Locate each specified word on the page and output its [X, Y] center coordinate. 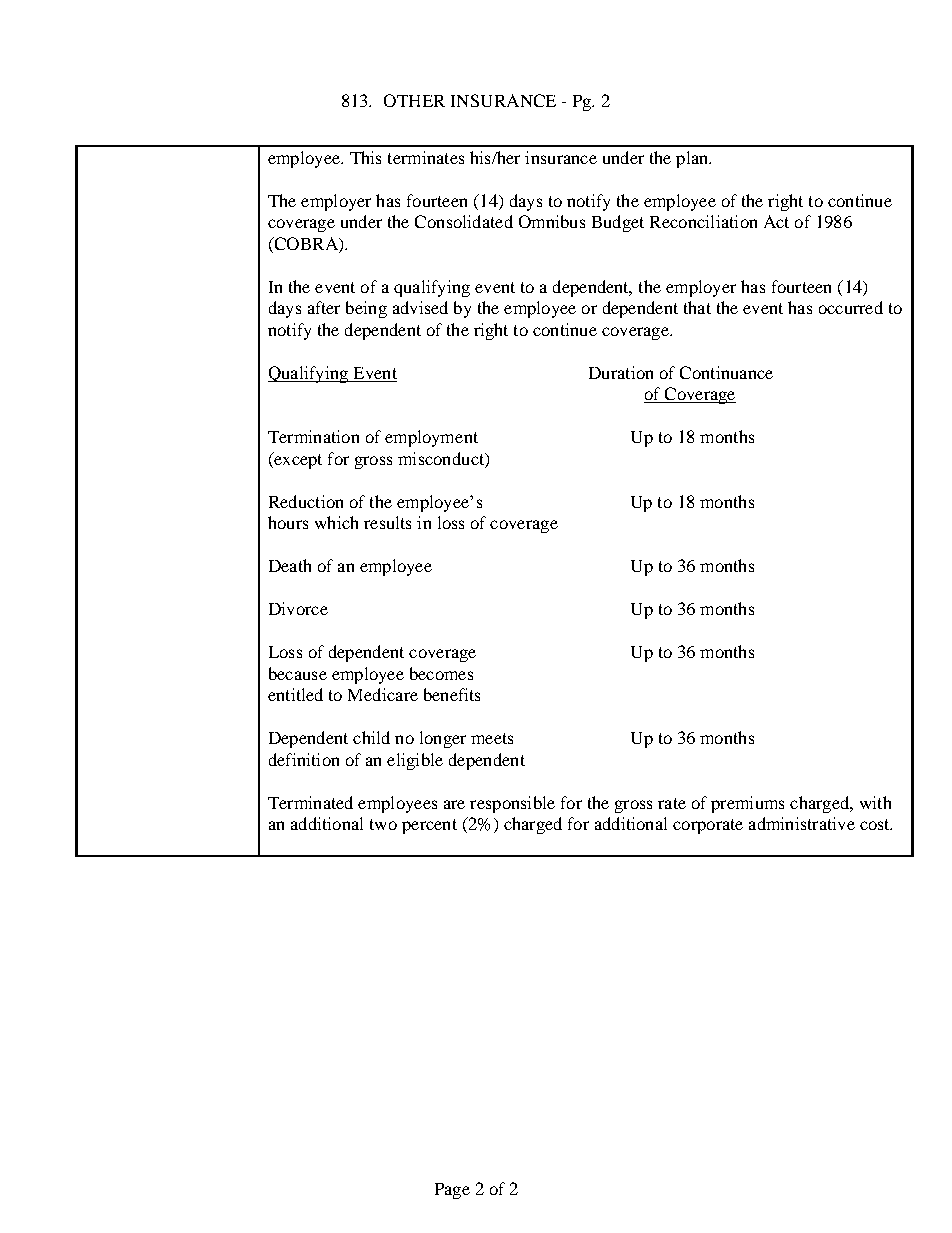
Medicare [383, 694]
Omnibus [552, 221]
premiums [747, 804]
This [365, 157]
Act [776, 221]
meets [492, 738]
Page [452, 1191]
